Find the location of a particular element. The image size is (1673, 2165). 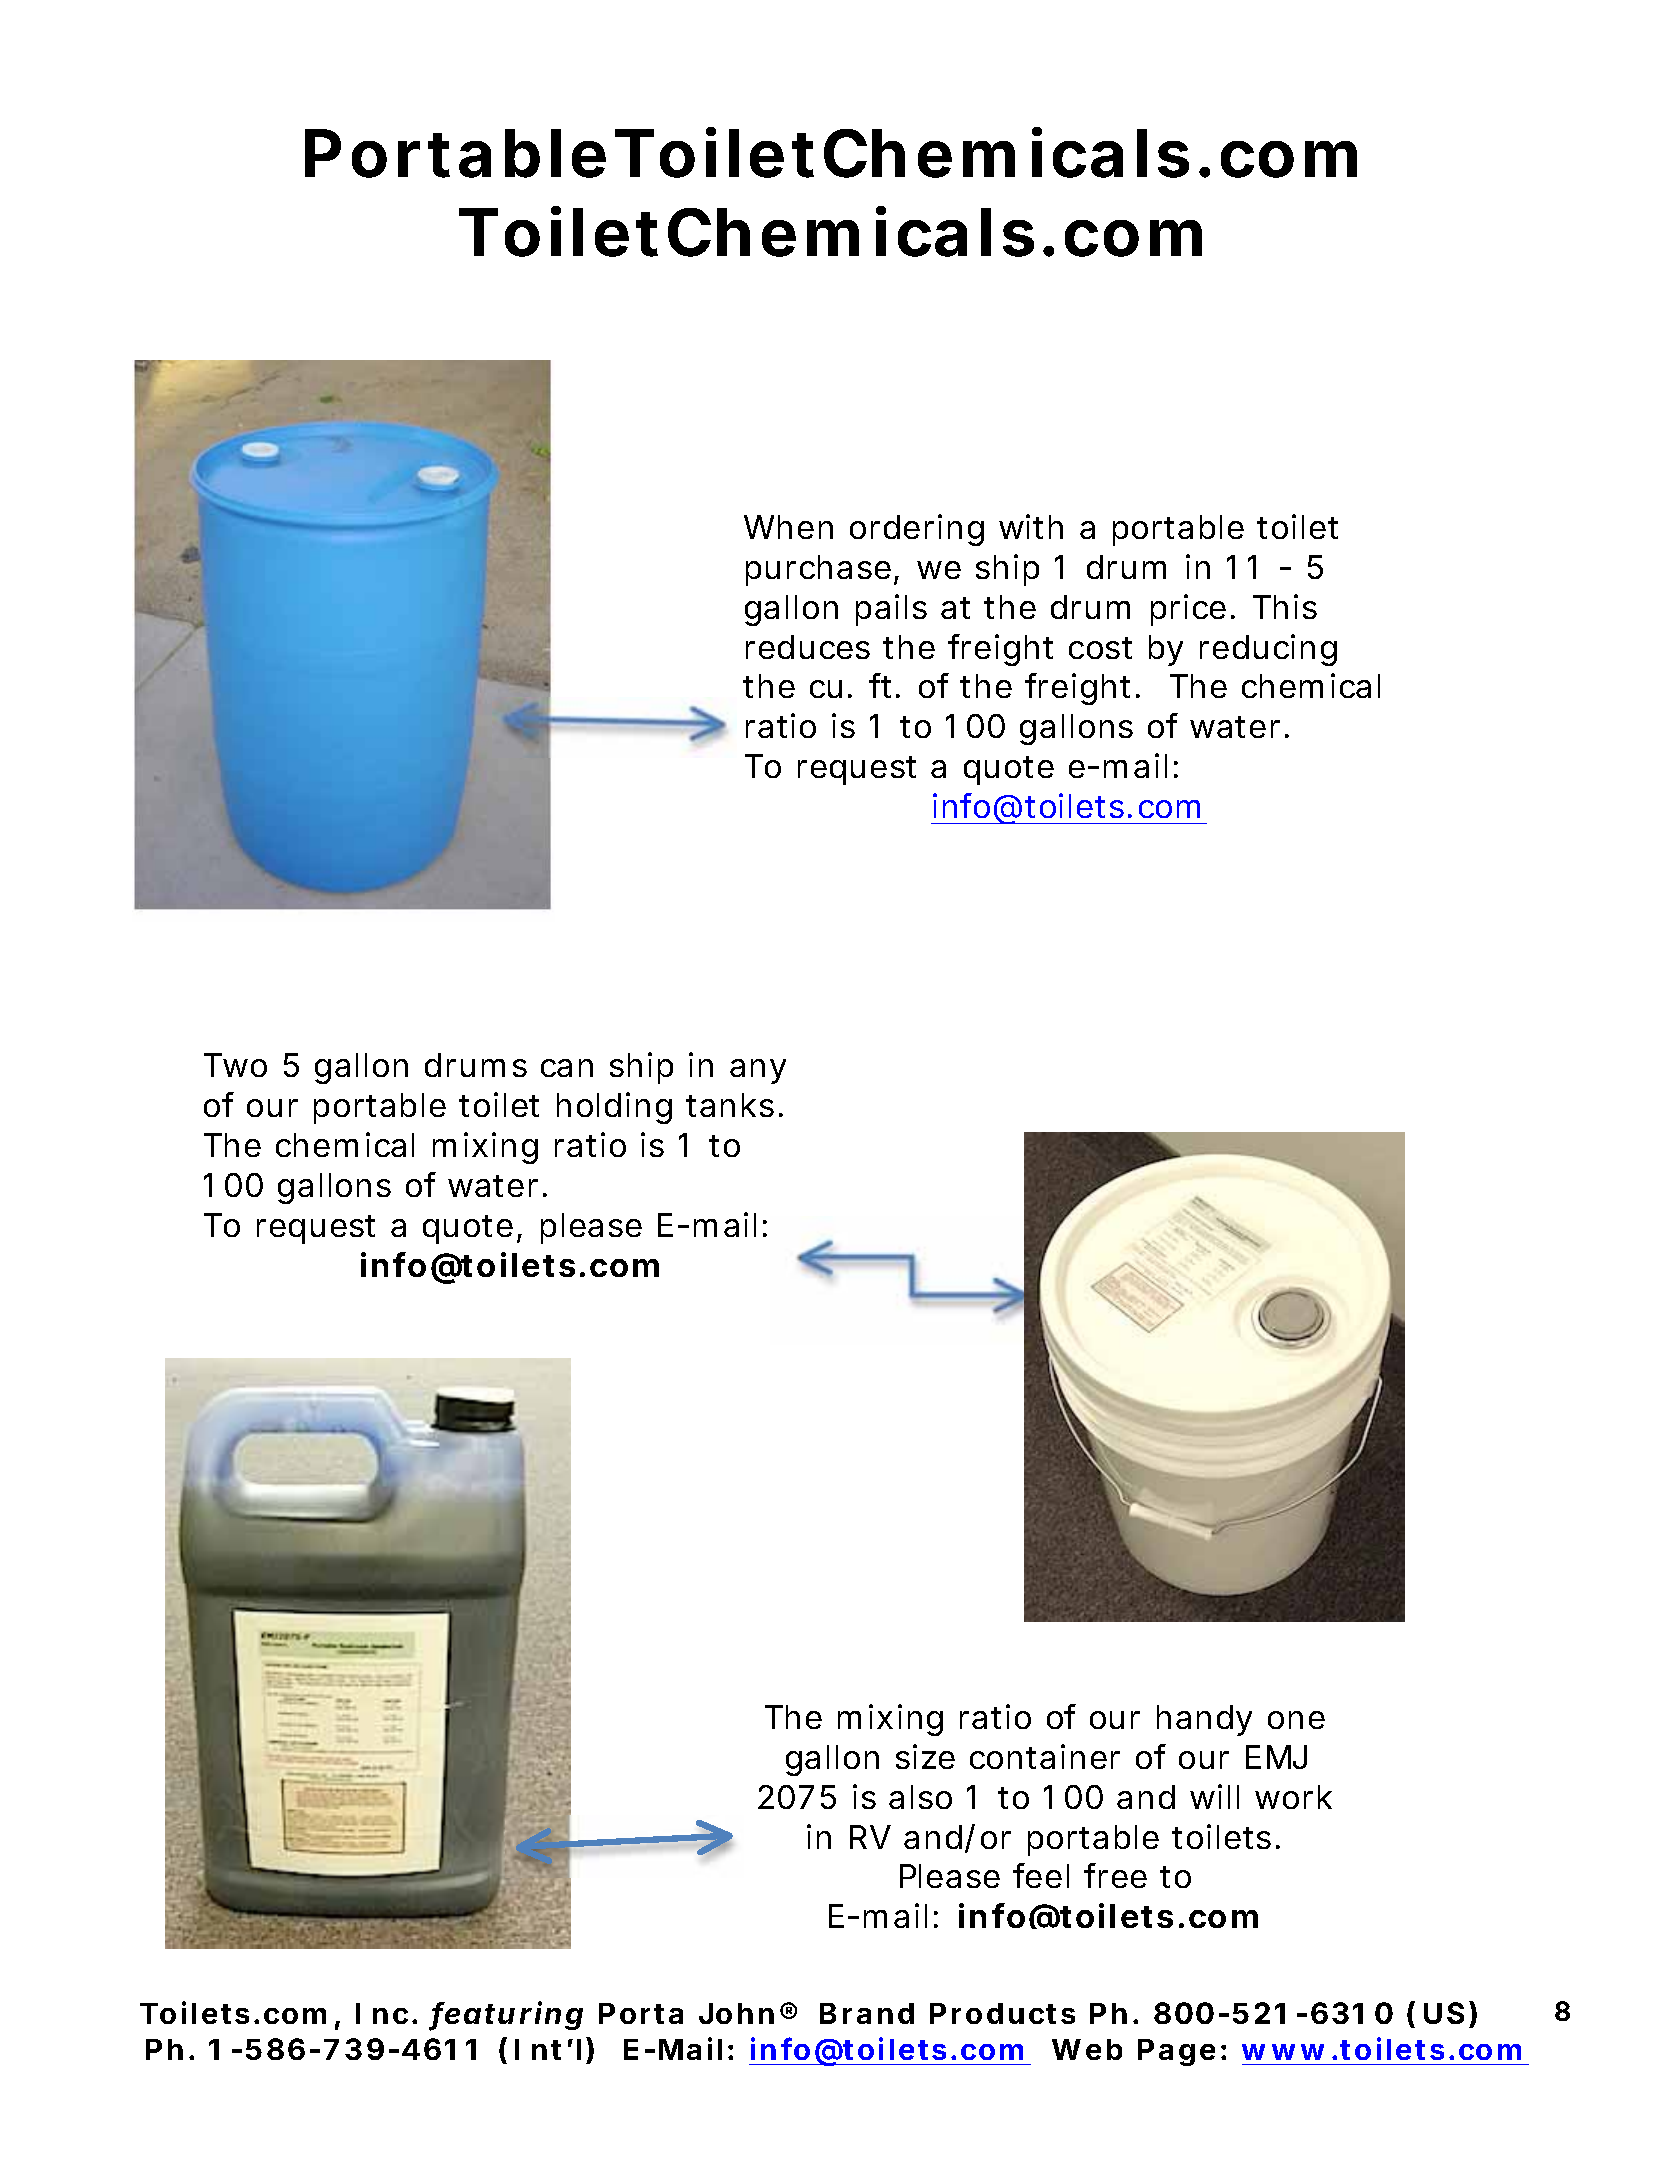

When is located at coordinates (788, 527).
